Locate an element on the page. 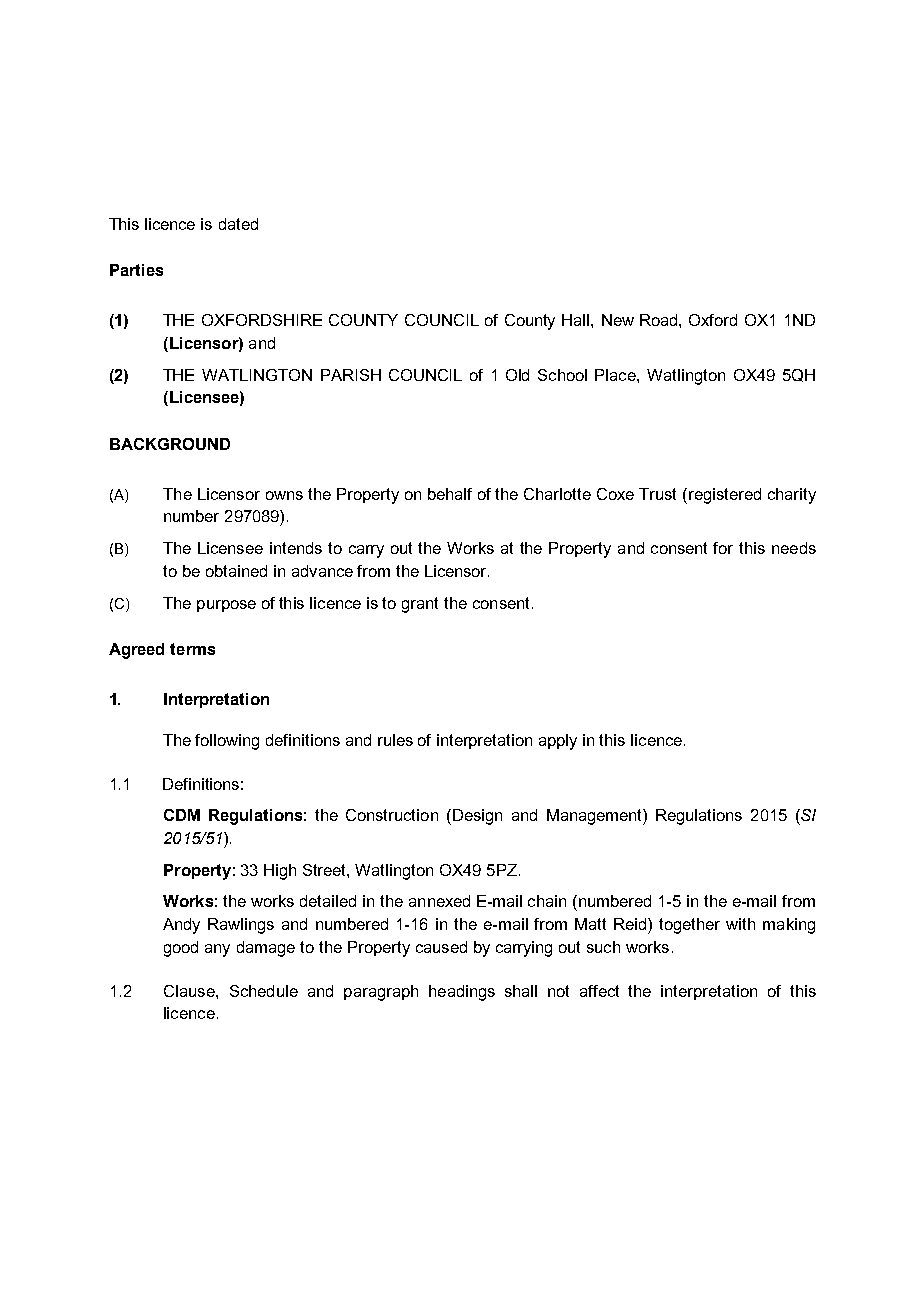 The height and width of the document is (1308, 924). behalf is located at coordinates (450, 494).
